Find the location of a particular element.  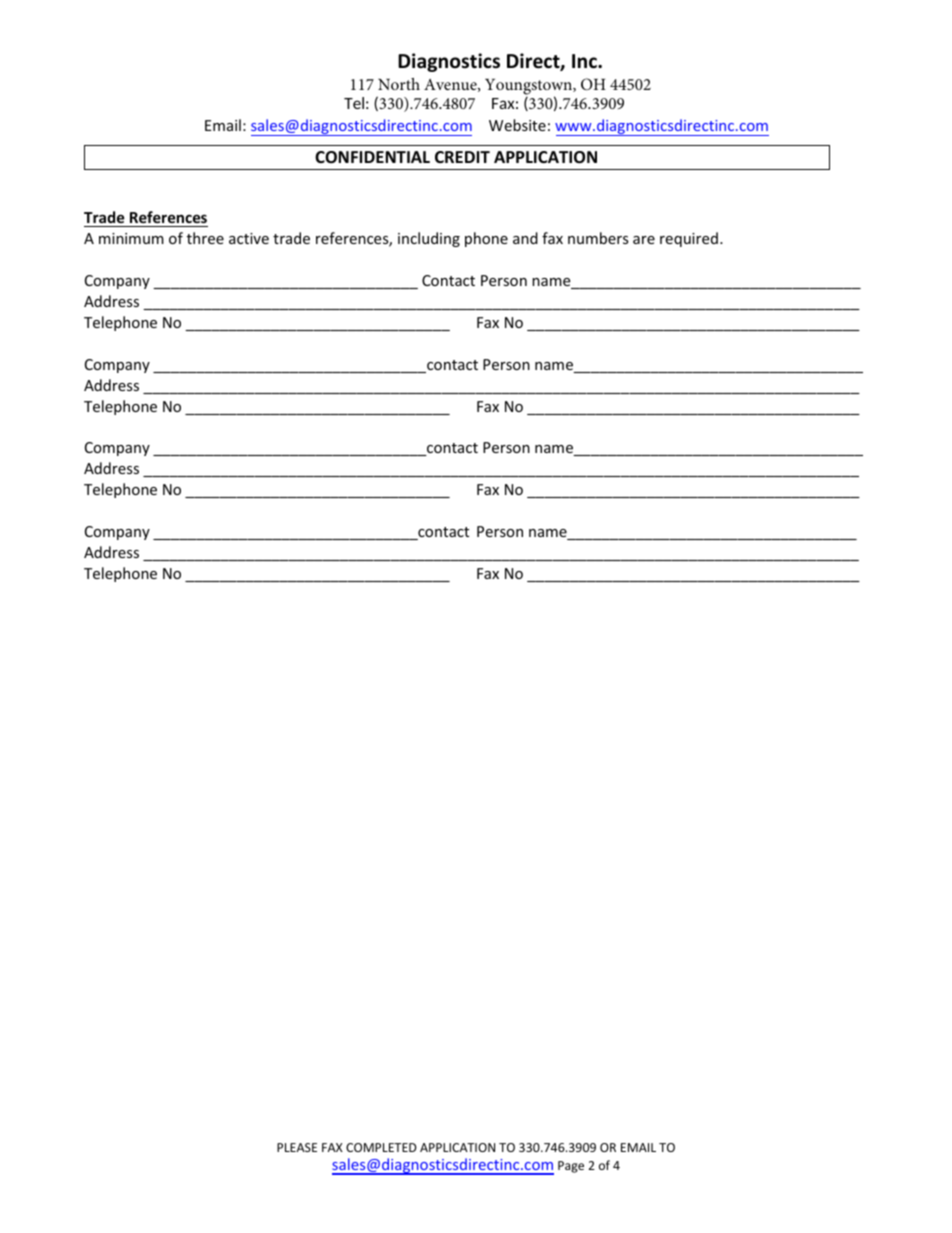

COMPLETED is located at coordinates (381, 1147).
